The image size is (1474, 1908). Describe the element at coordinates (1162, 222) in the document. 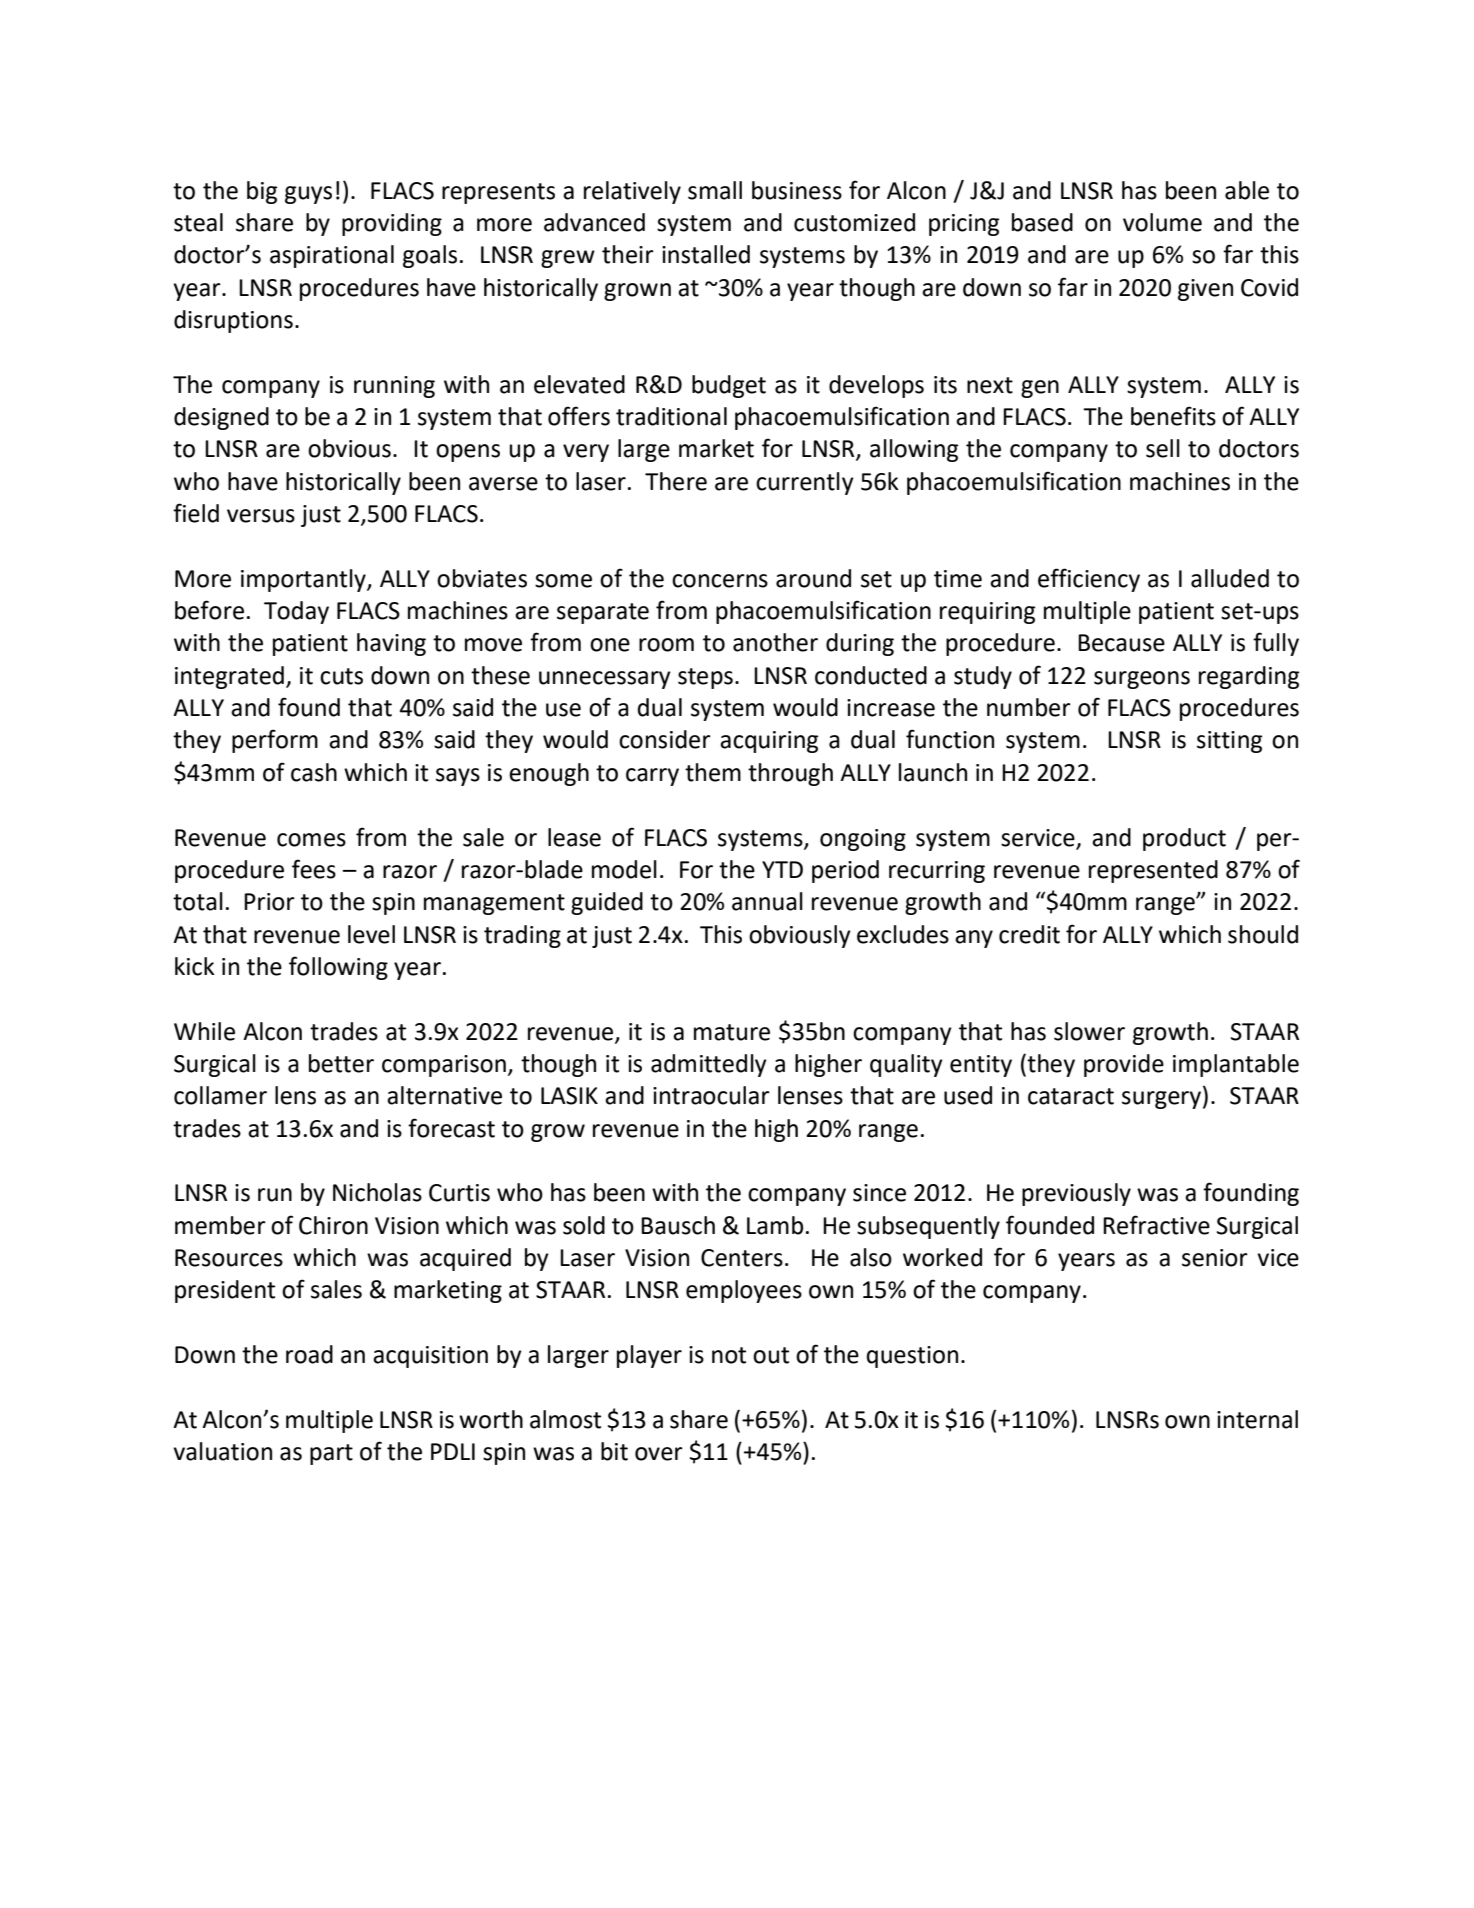

I see `volume` at that location.
